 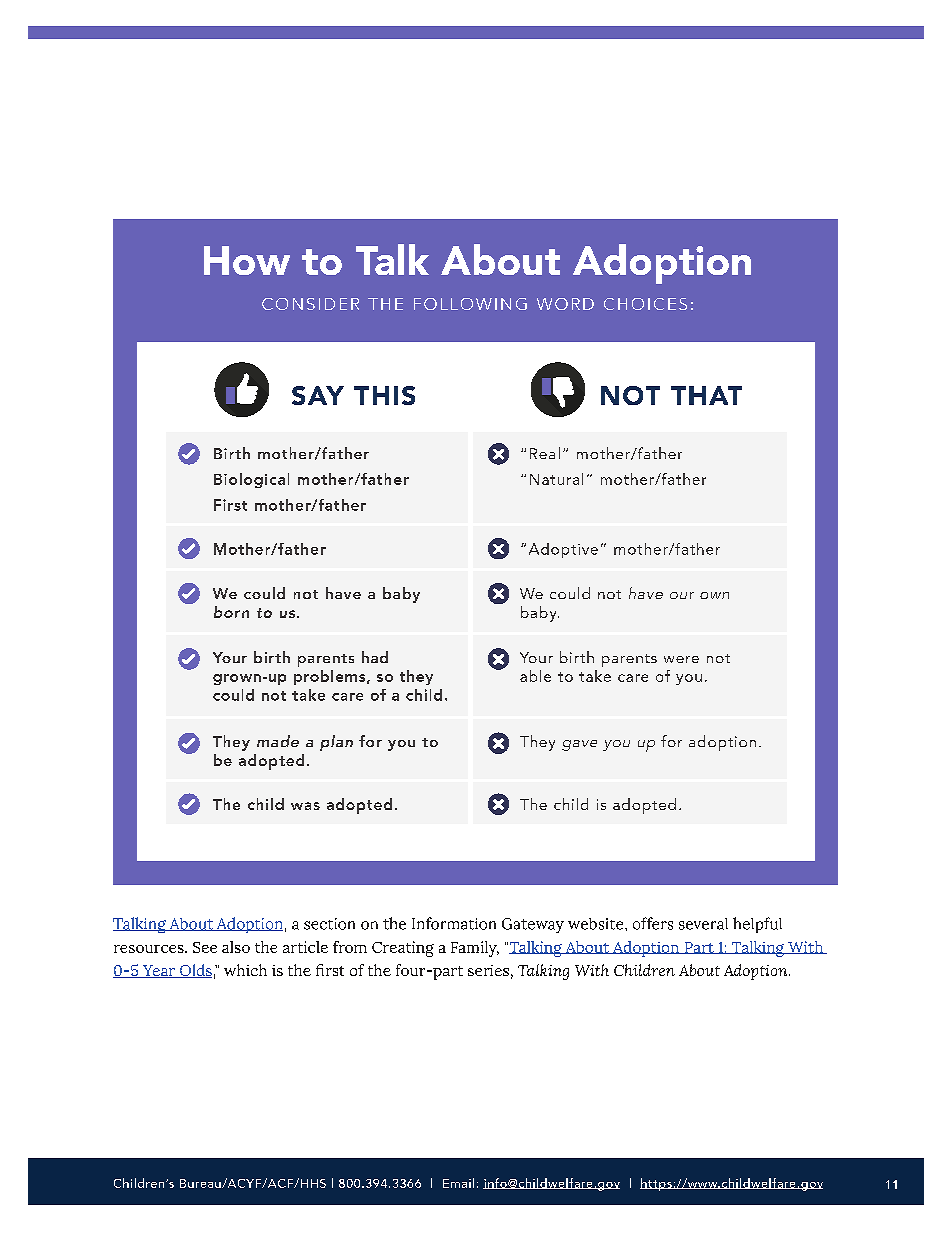 What do you see at coordinates (231, 612) in the image?
I see `born` at bounding box center [231, 612].
